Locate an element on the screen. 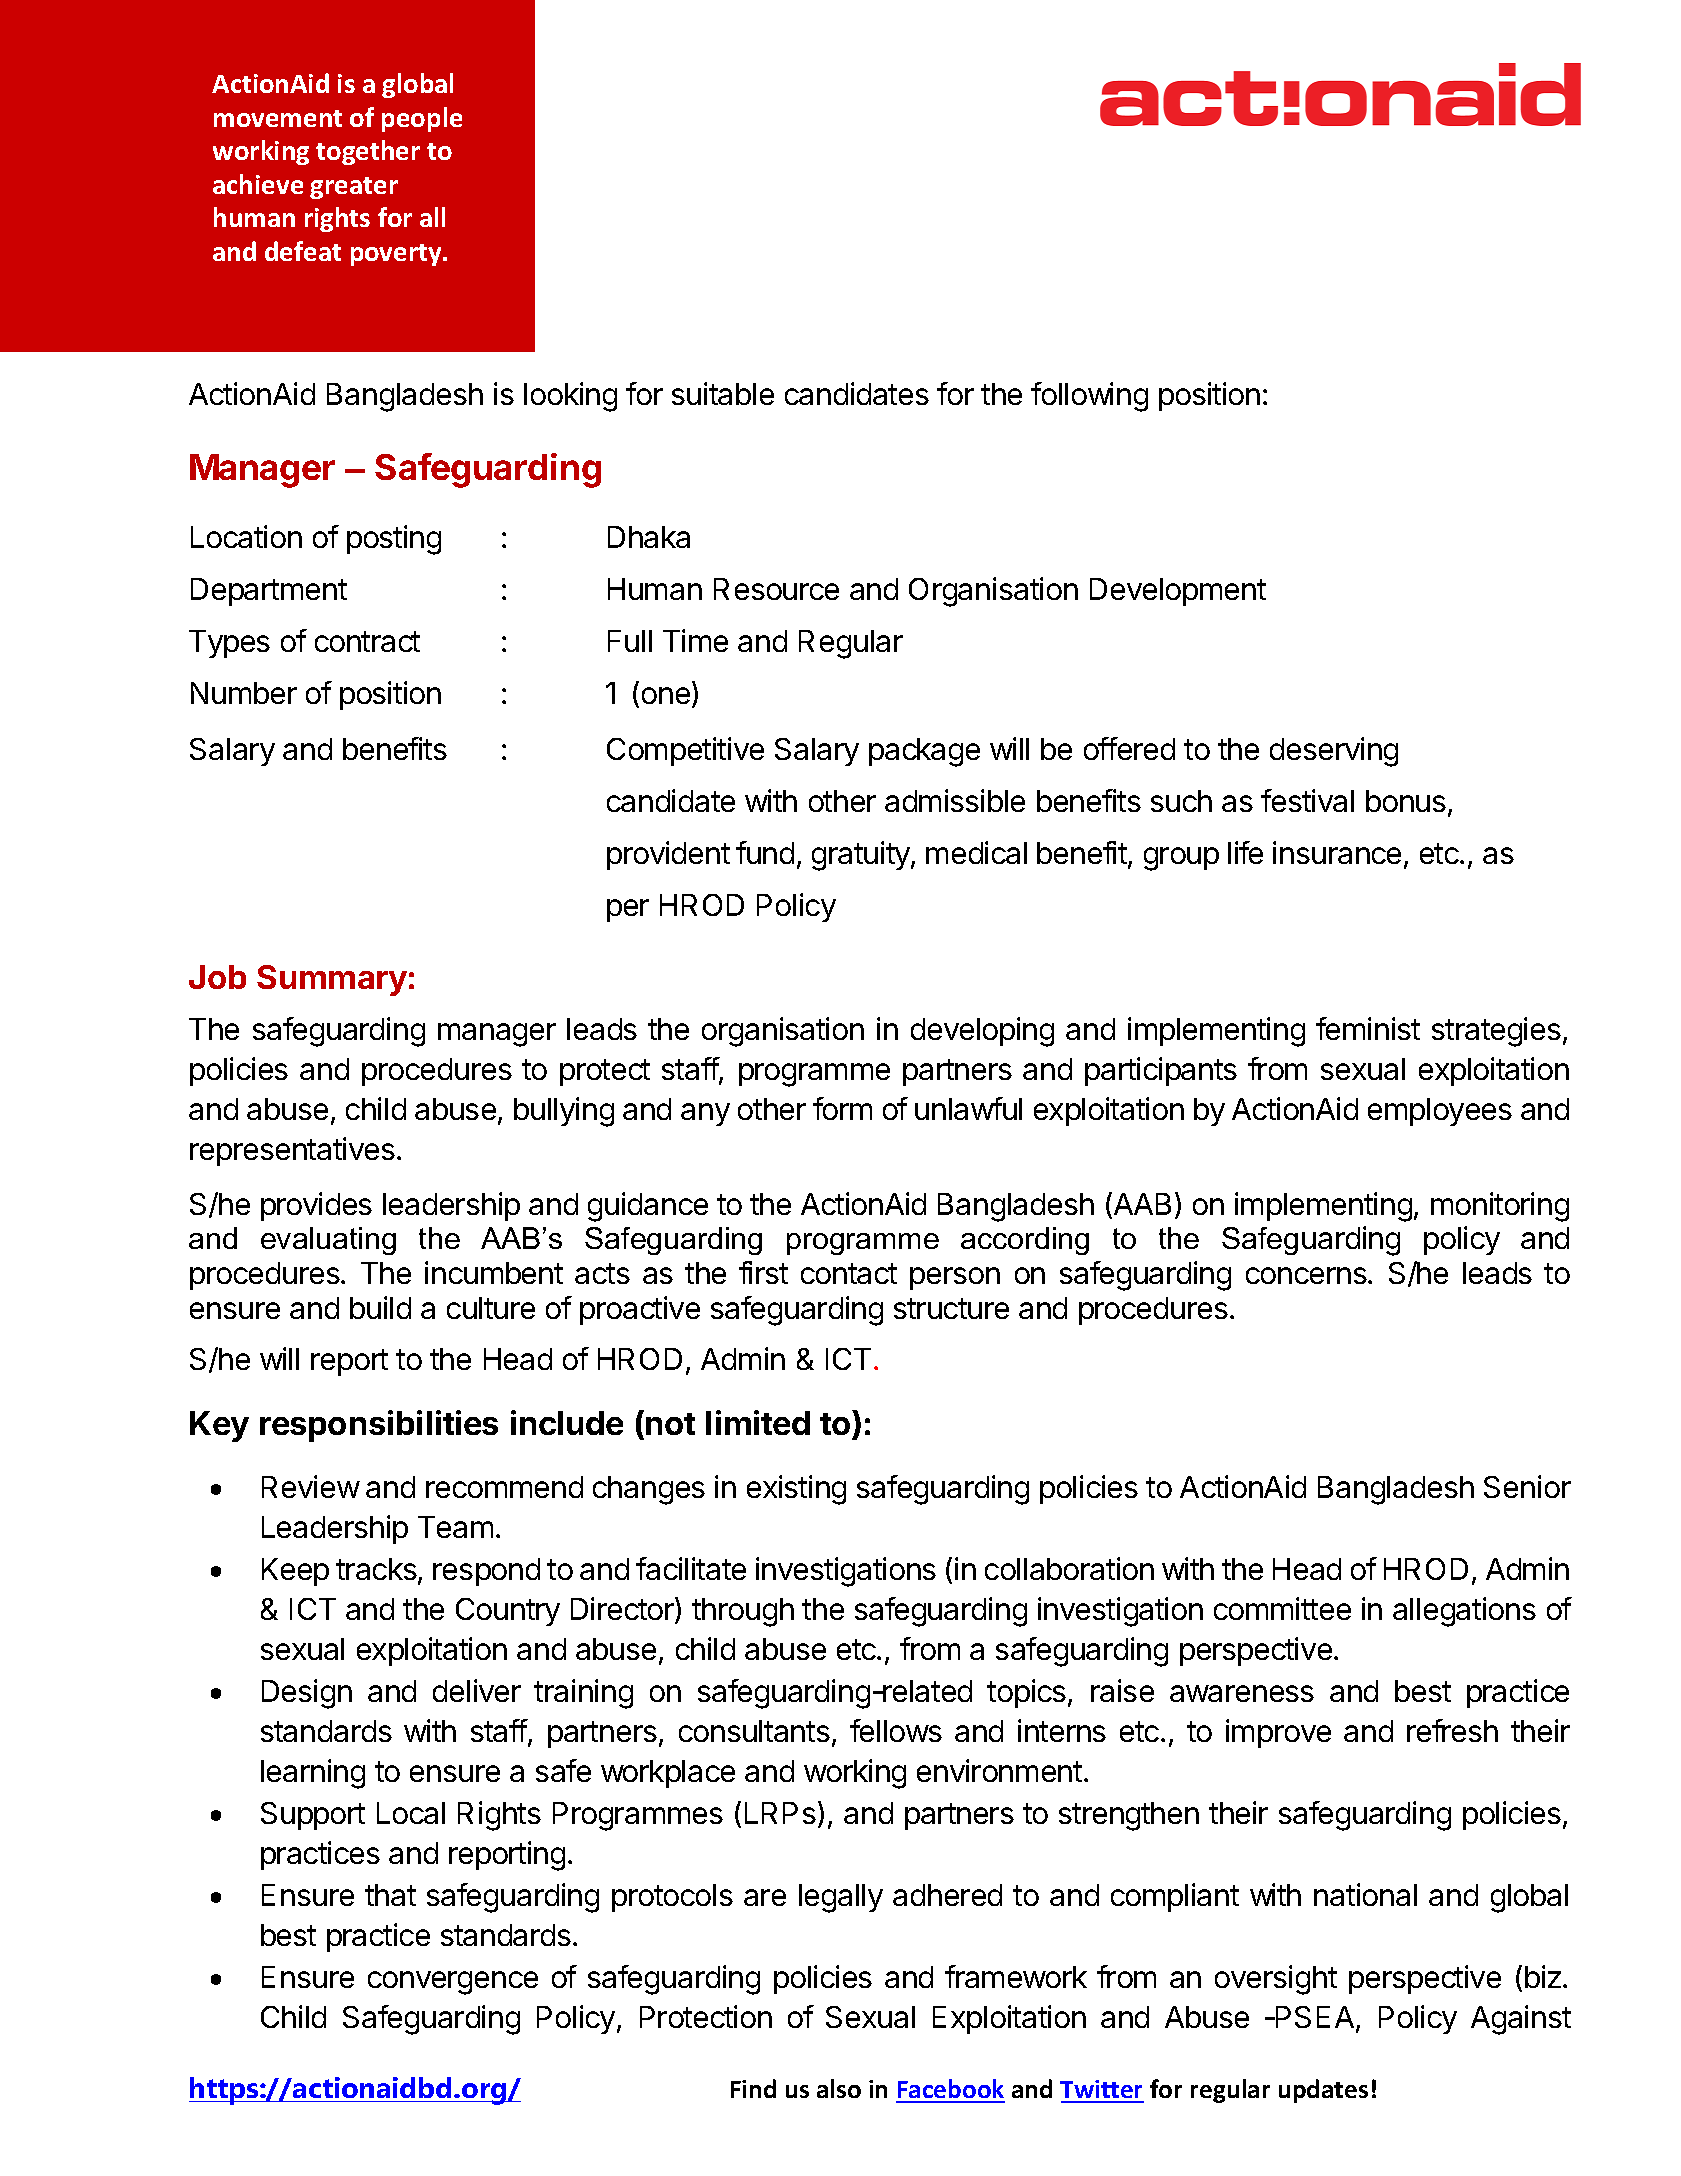 The height and width of the screenshot is (2176, 1681). deserving is located at coordinates (1334, 752).
